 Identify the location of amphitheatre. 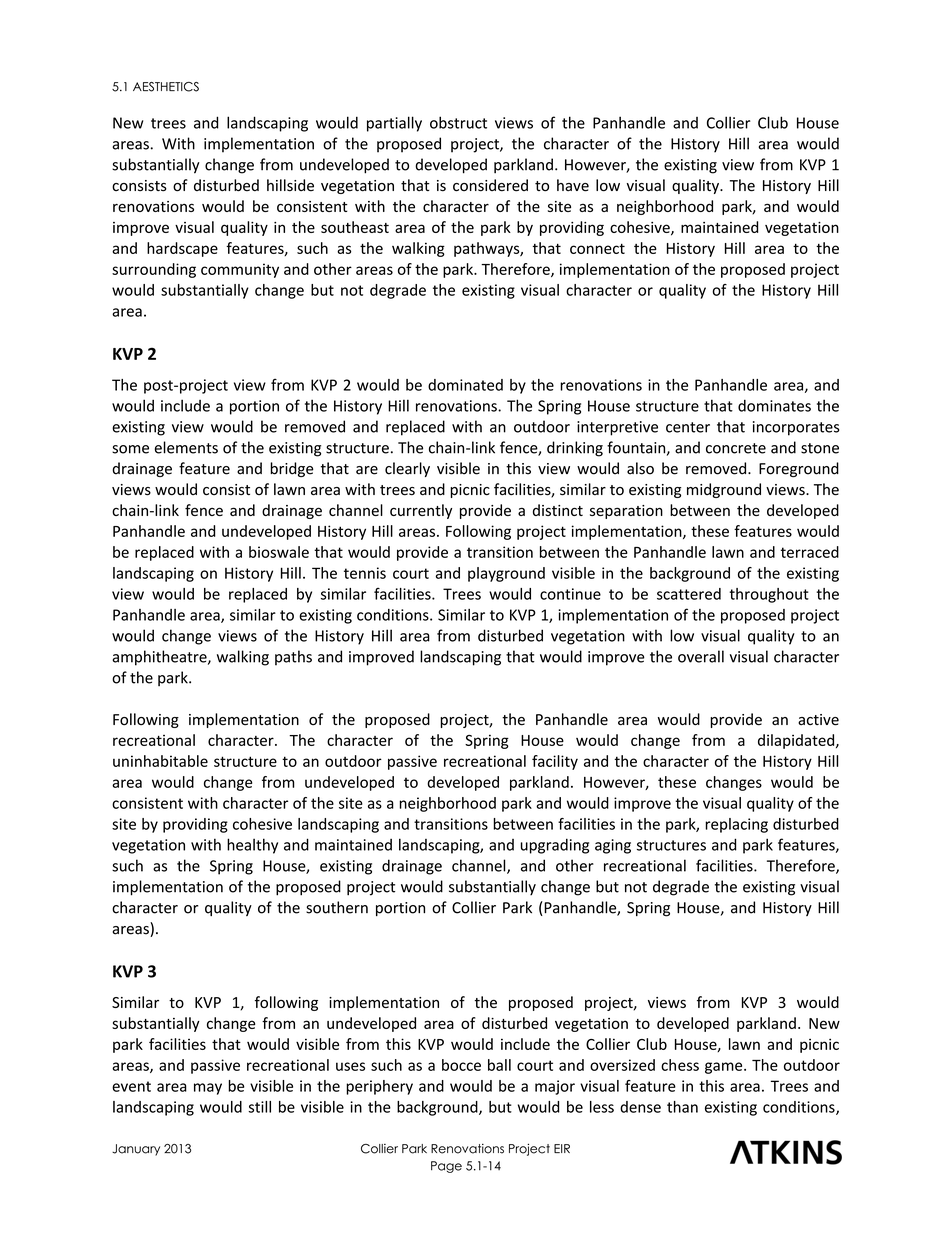
(160, 658).
